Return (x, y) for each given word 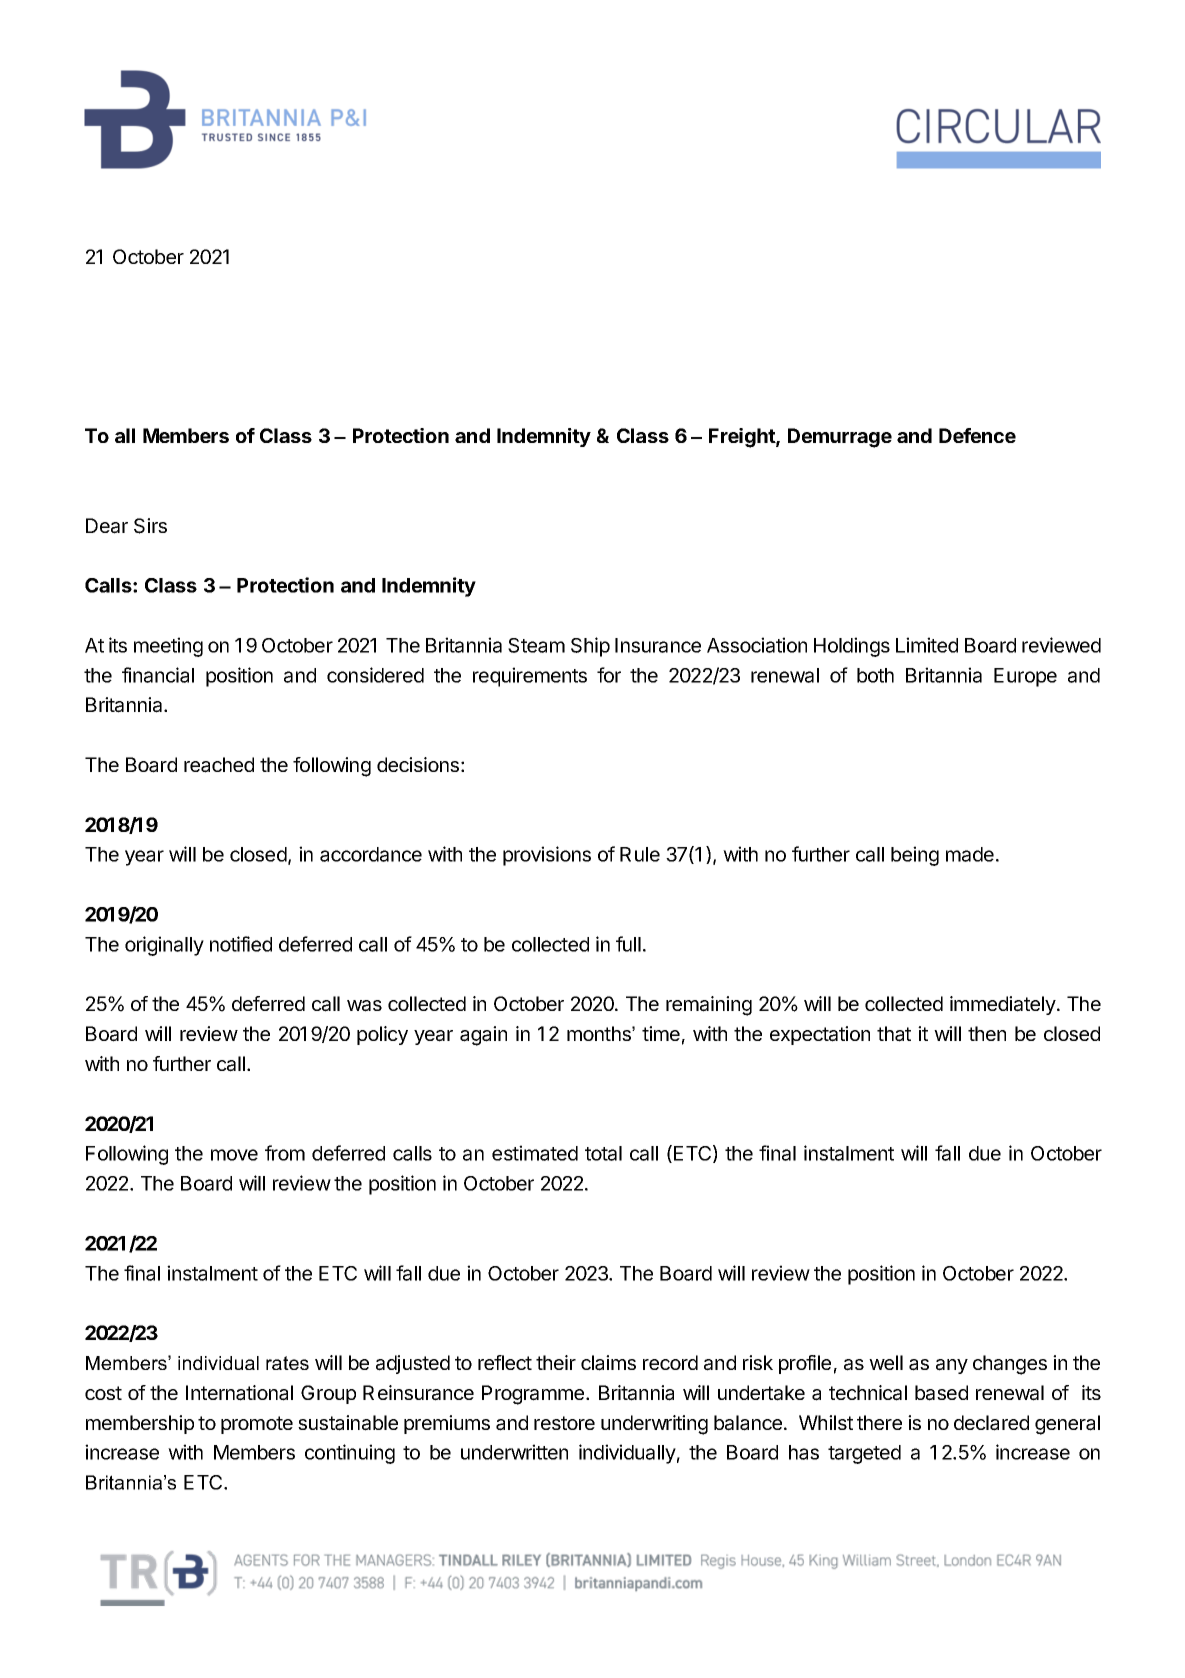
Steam (536, 645)
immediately (1003, 1005)
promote (257, 1425)
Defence (977, 435)
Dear (107, 526)
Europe (1025, 677)
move (234, 1155)
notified (241, 944)
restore (564, 1423)
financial (158, 675)
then (987, 1033)
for (609, 675)
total (603, 1153)
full (628, 944)
